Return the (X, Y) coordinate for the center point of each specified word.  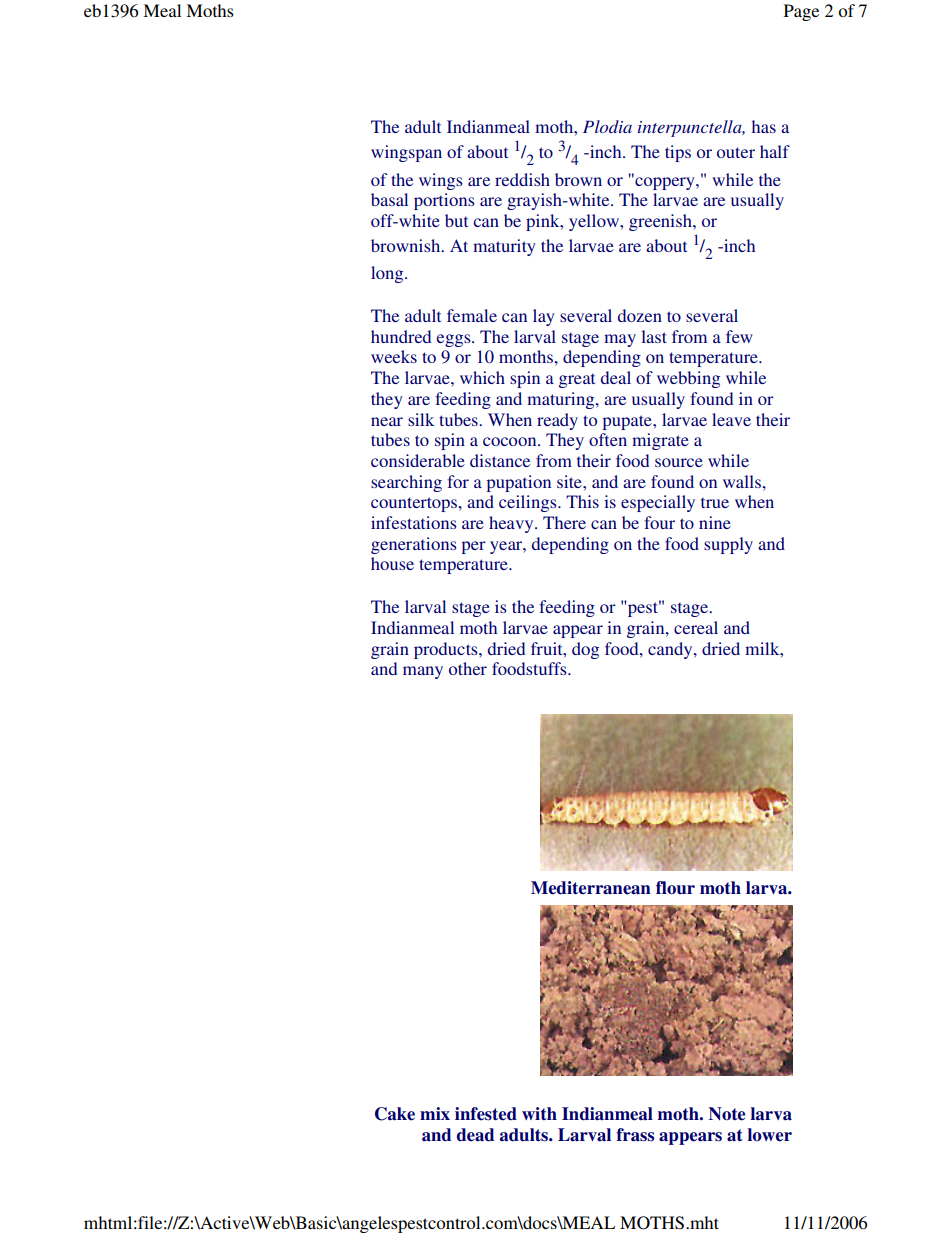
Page (801, 12)
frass (635, 1135)
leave (731, 419)
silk (421, 419)
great (577, 381)
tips (678, 153)
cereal (696, 627)
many (423, 672)
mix (435, 1113)
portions (444, 201)
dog (585, 650)
